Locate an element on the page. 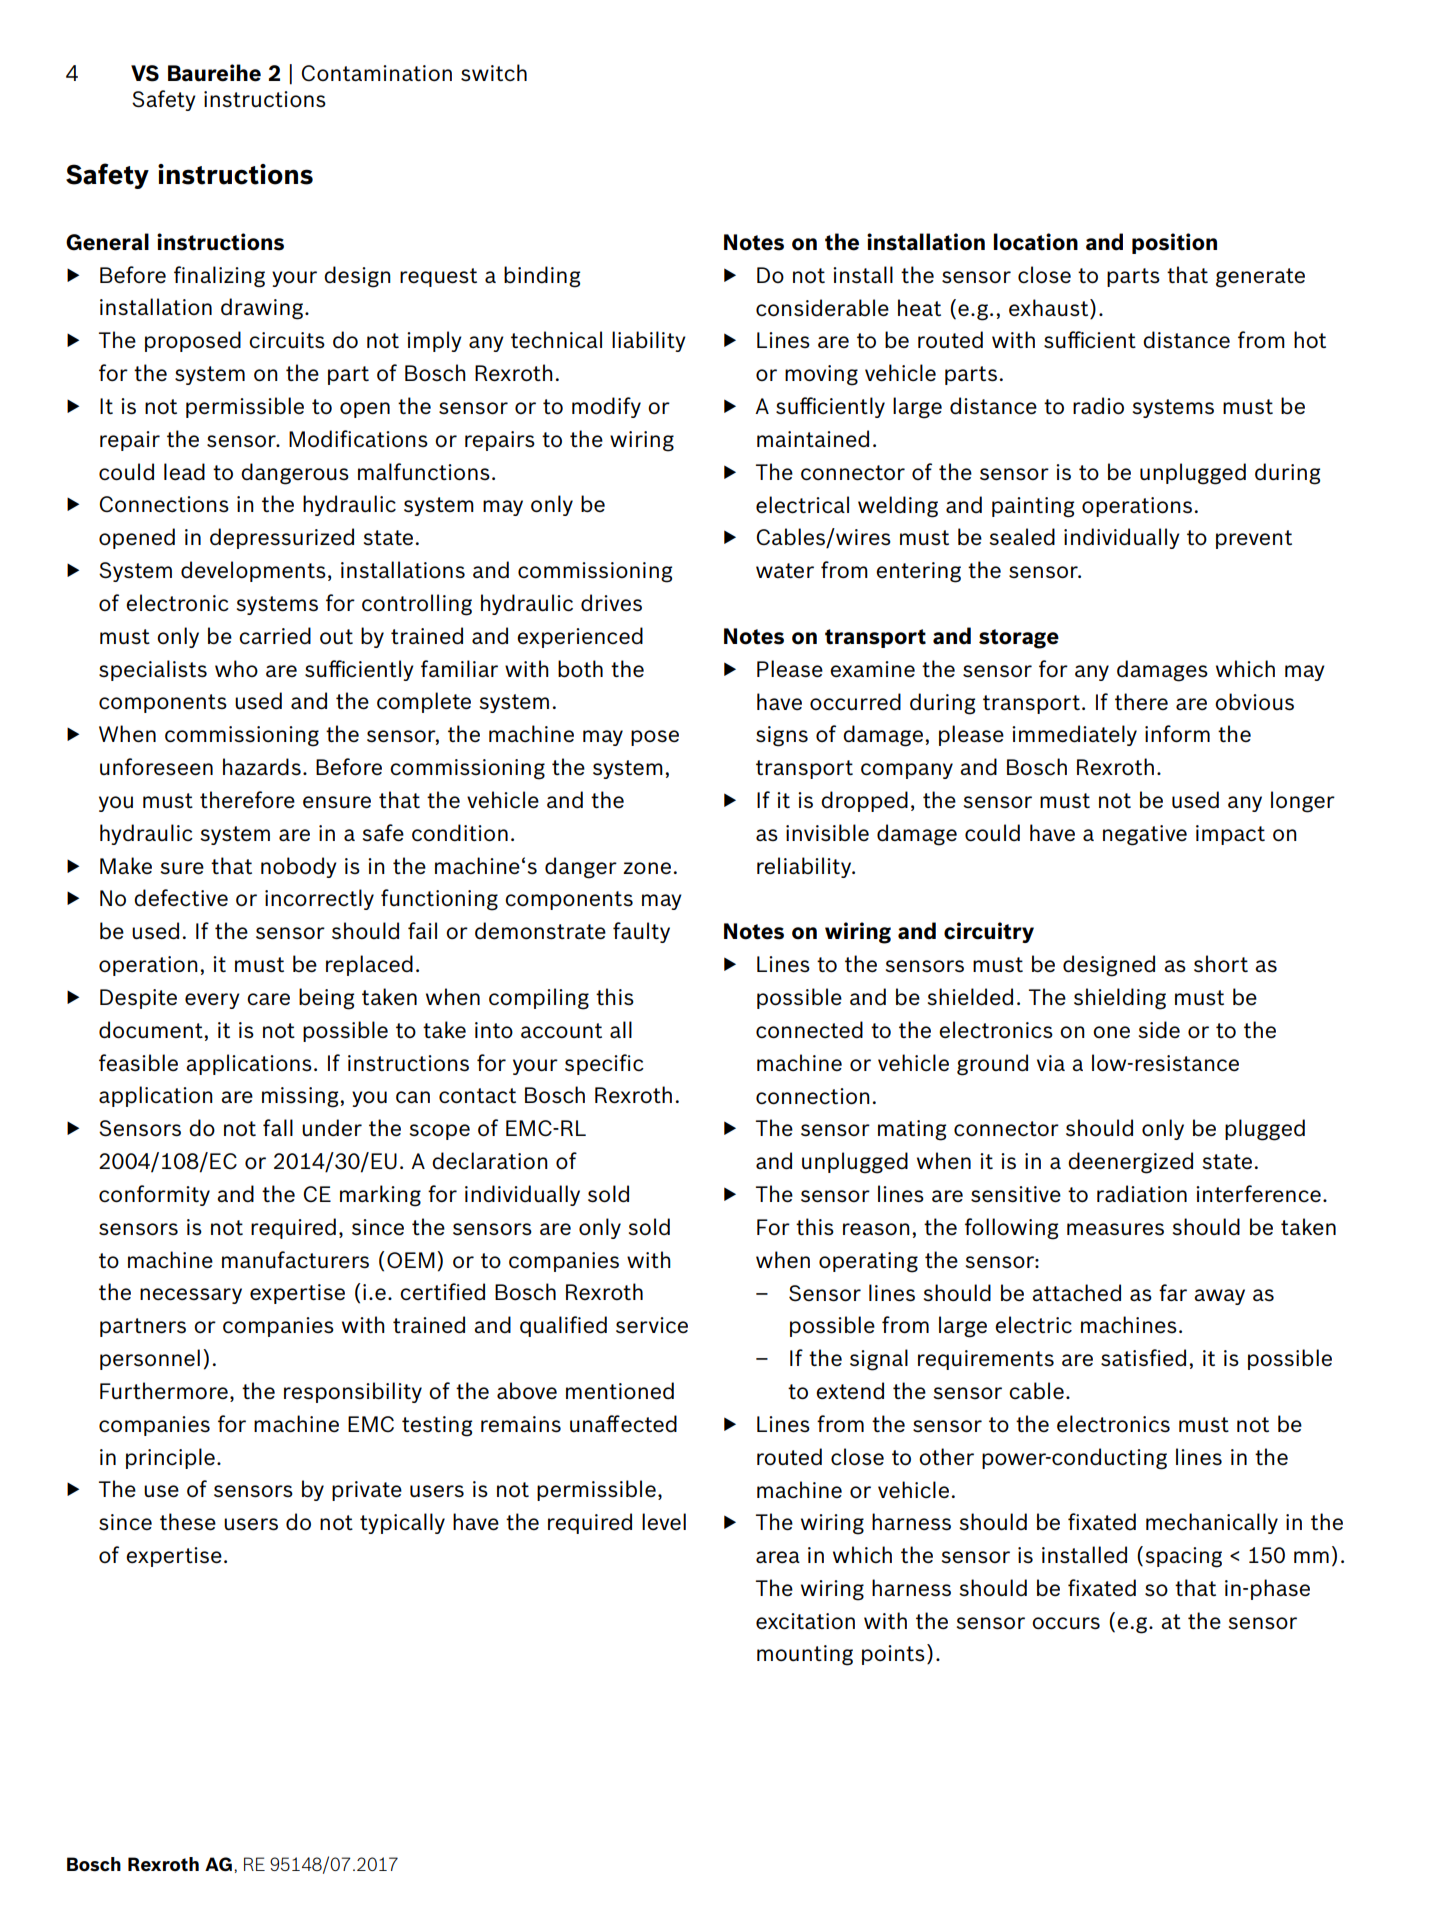  radio is located at coordinates (1098, 406).
